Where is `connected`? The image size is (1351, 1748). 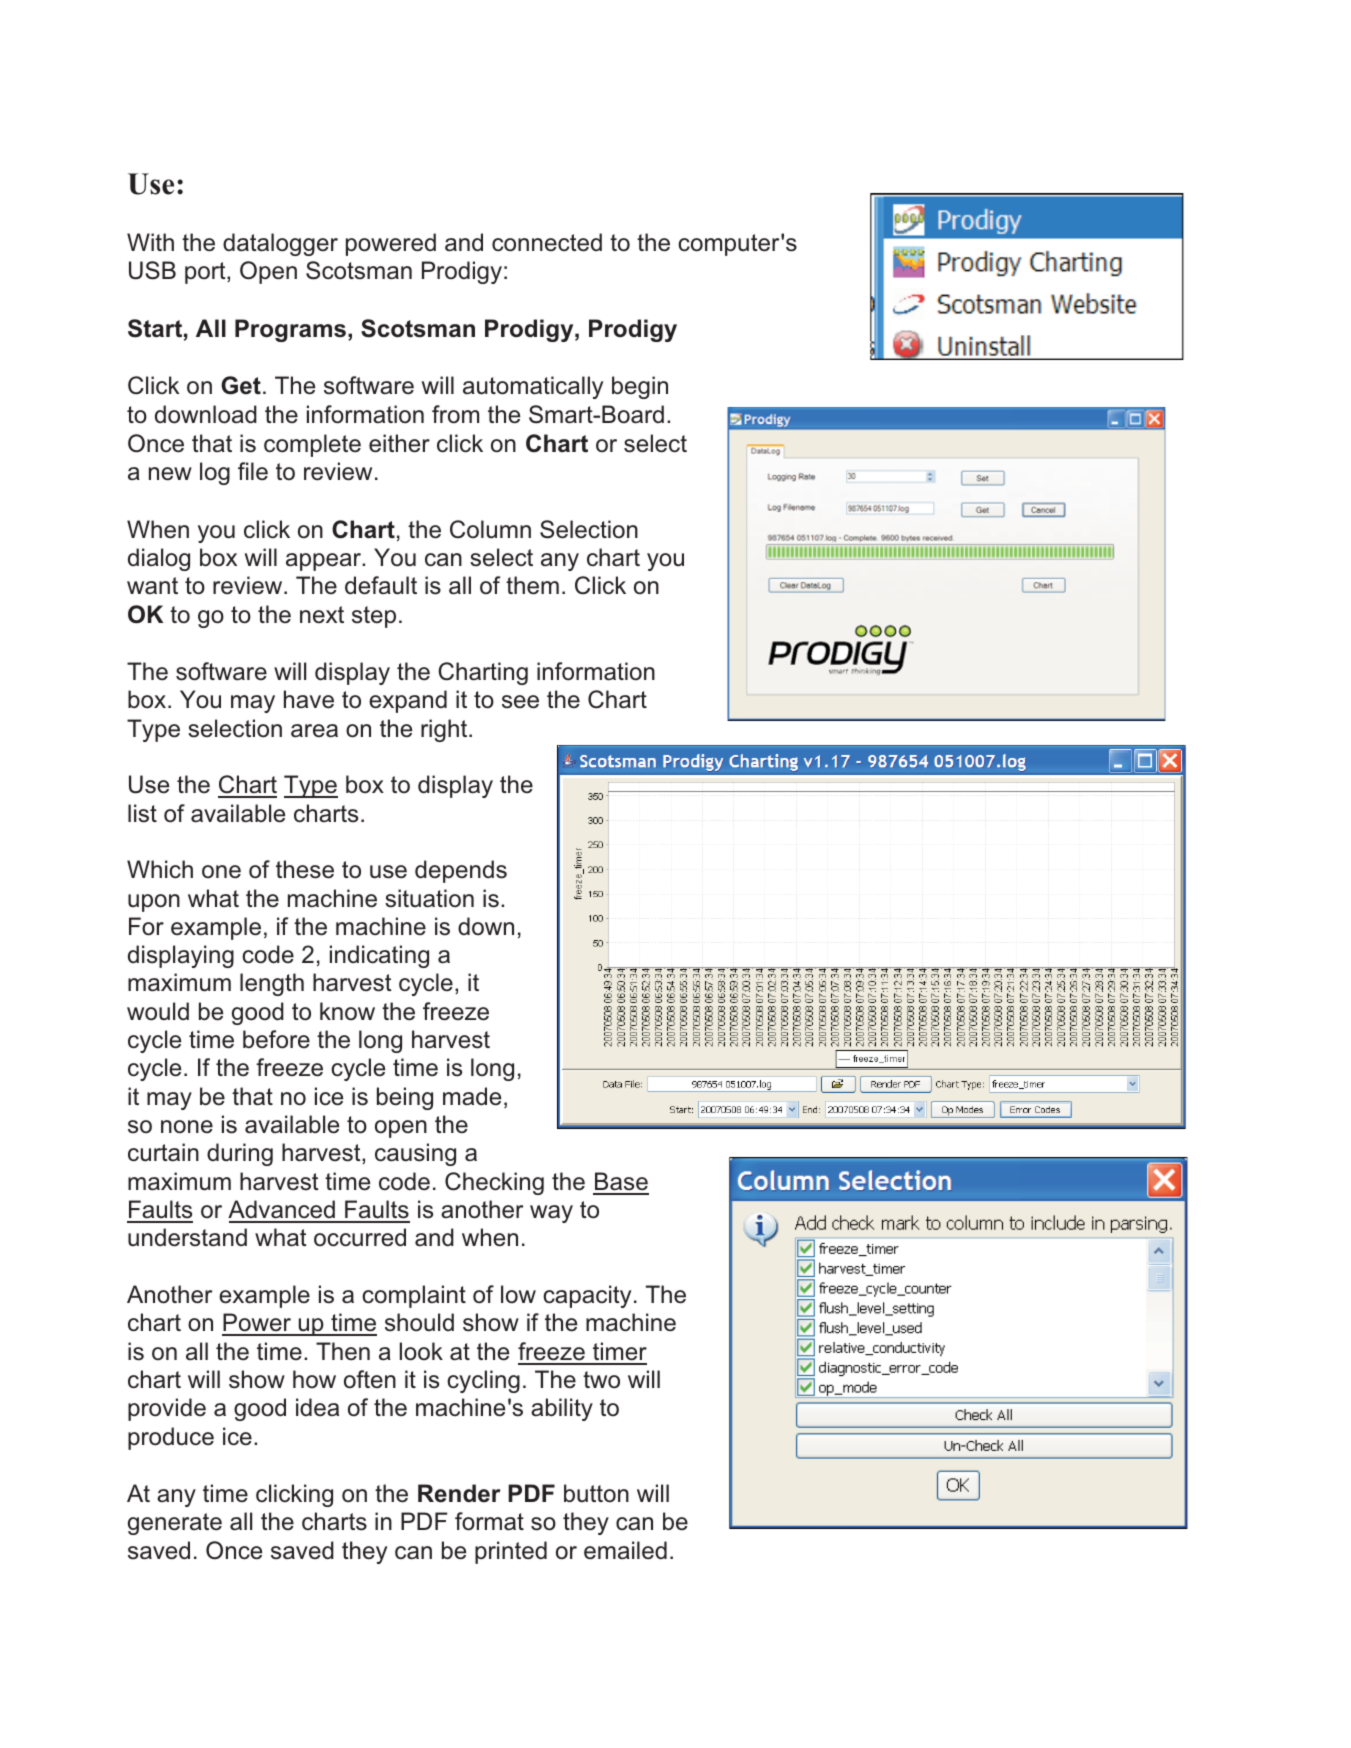 connected is located at coordinates (547, 242).
